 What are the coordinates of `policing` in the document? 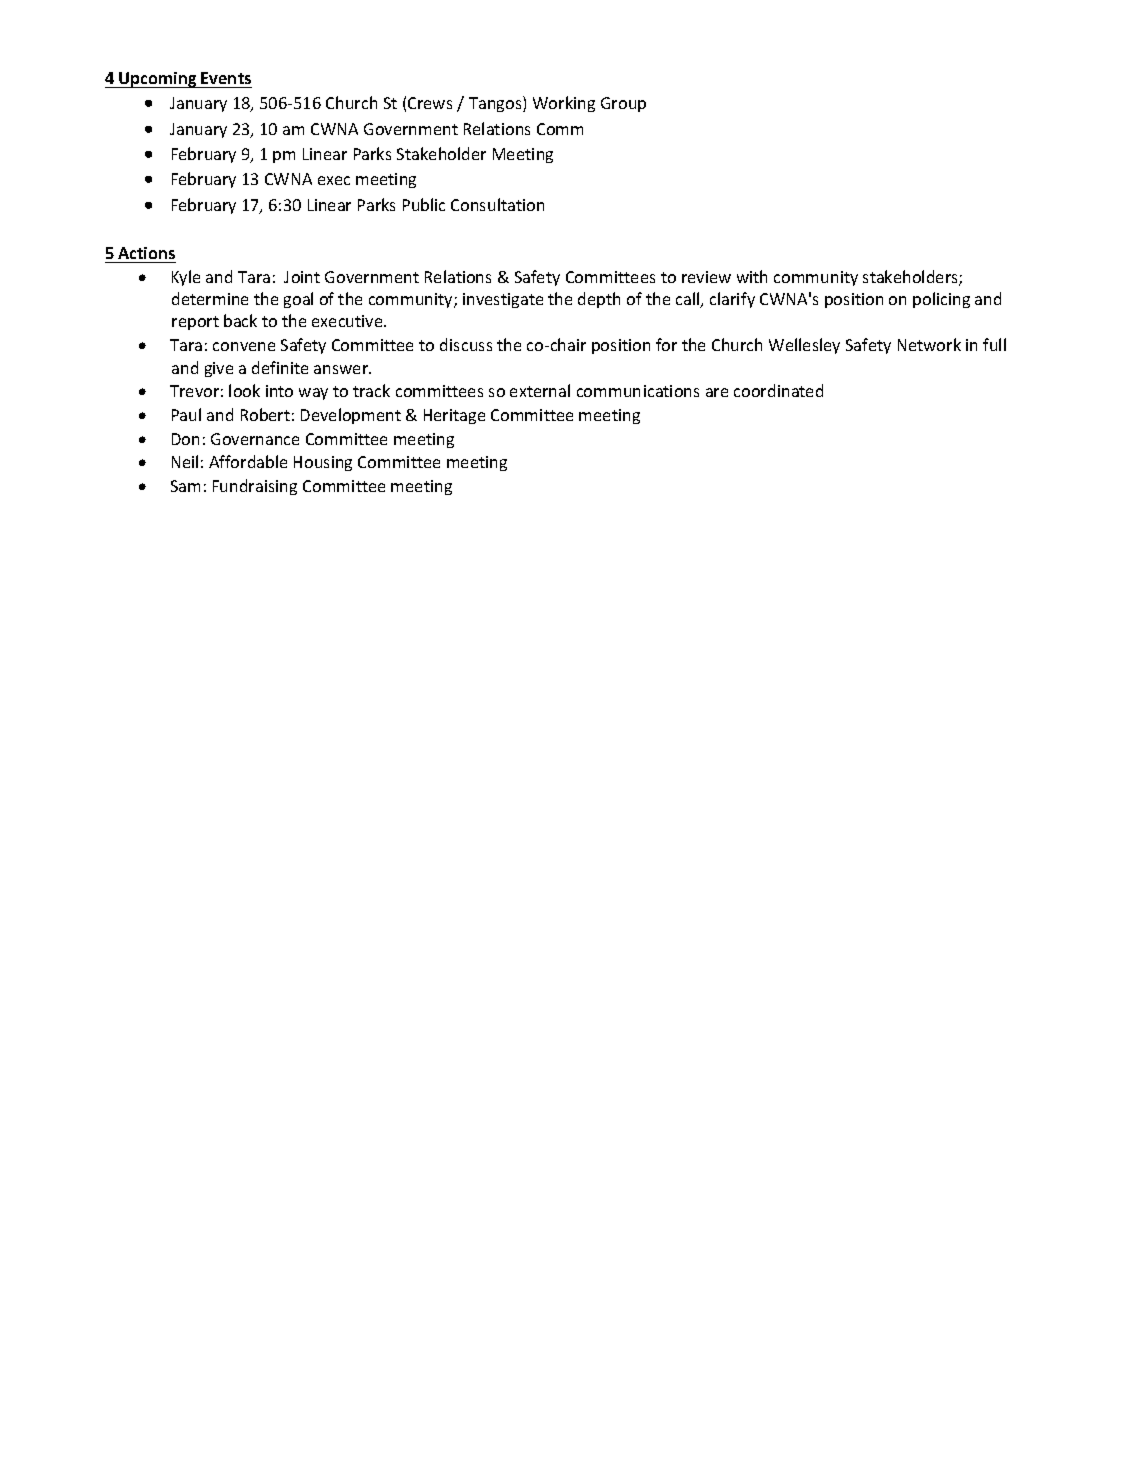 It's located at (941, 300).
